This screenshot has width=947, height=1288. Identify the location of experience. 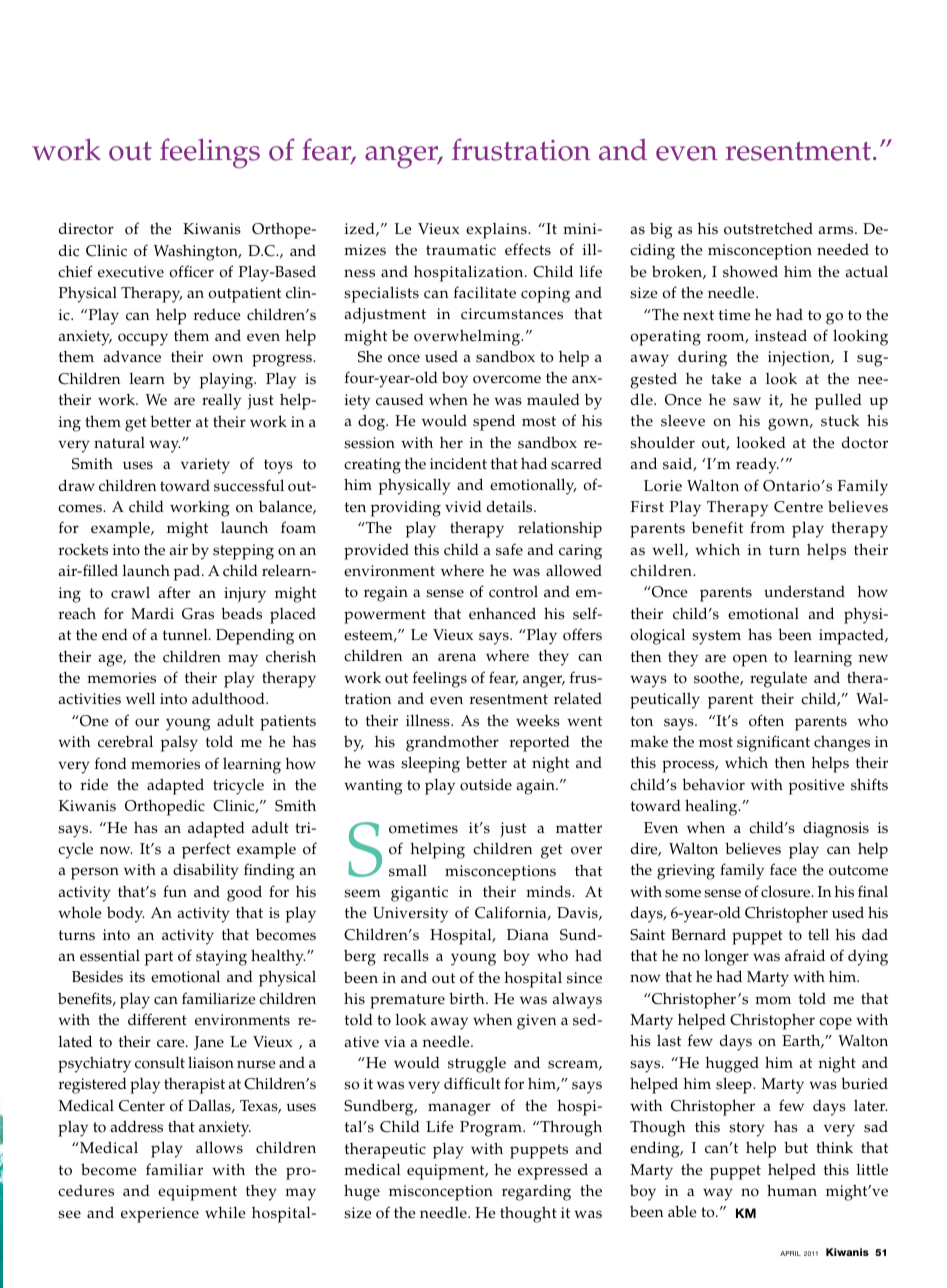
(160, 1215).
